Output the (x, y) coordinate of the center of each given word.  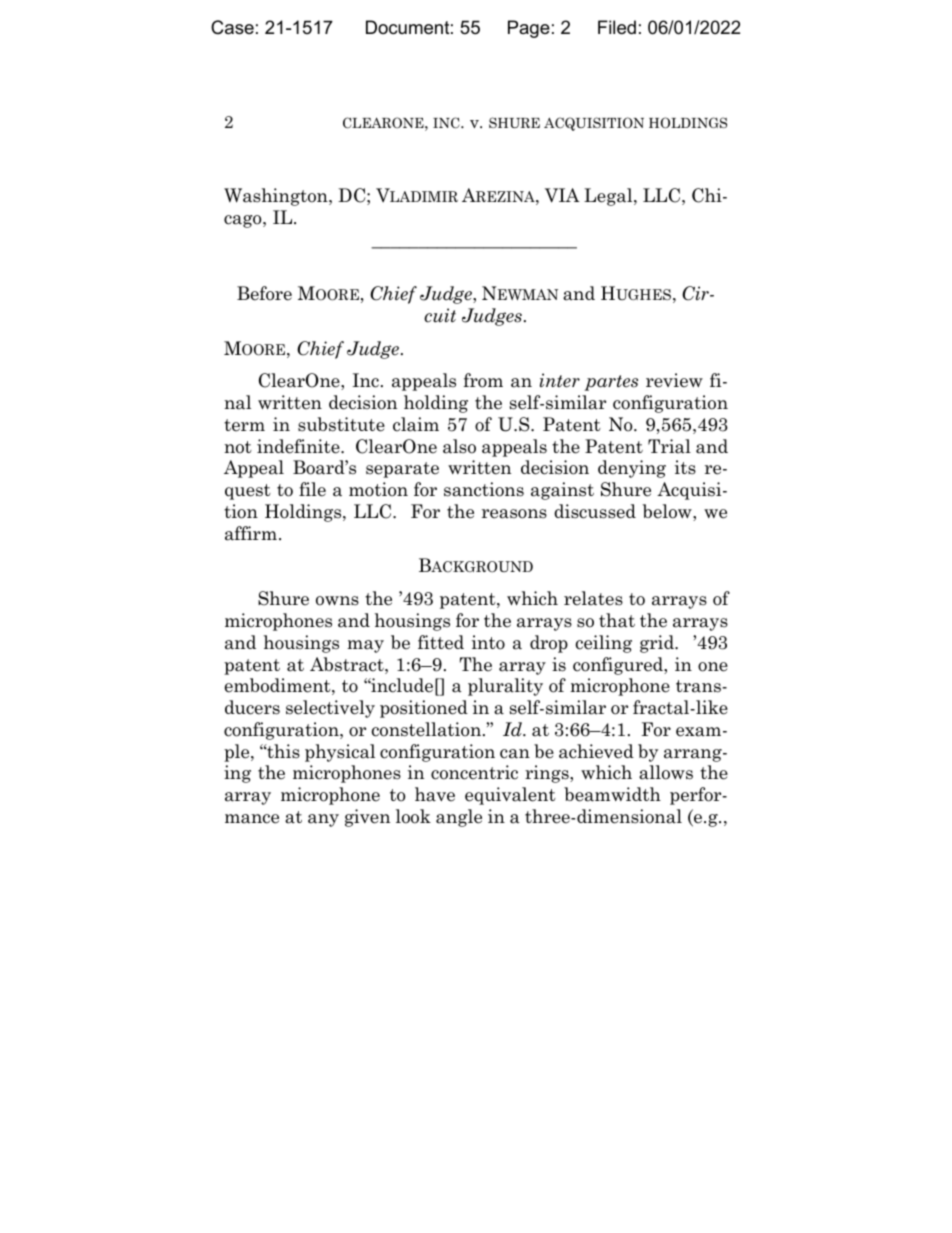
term (244, 425)
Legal (609, 197)
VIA (562, 195)
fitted (441, 642)
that (617, 620)
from (483, 380)
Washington (277, 197)
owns (337, 601)
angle (459, 818)
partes (611, 383)
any (323, 820)
